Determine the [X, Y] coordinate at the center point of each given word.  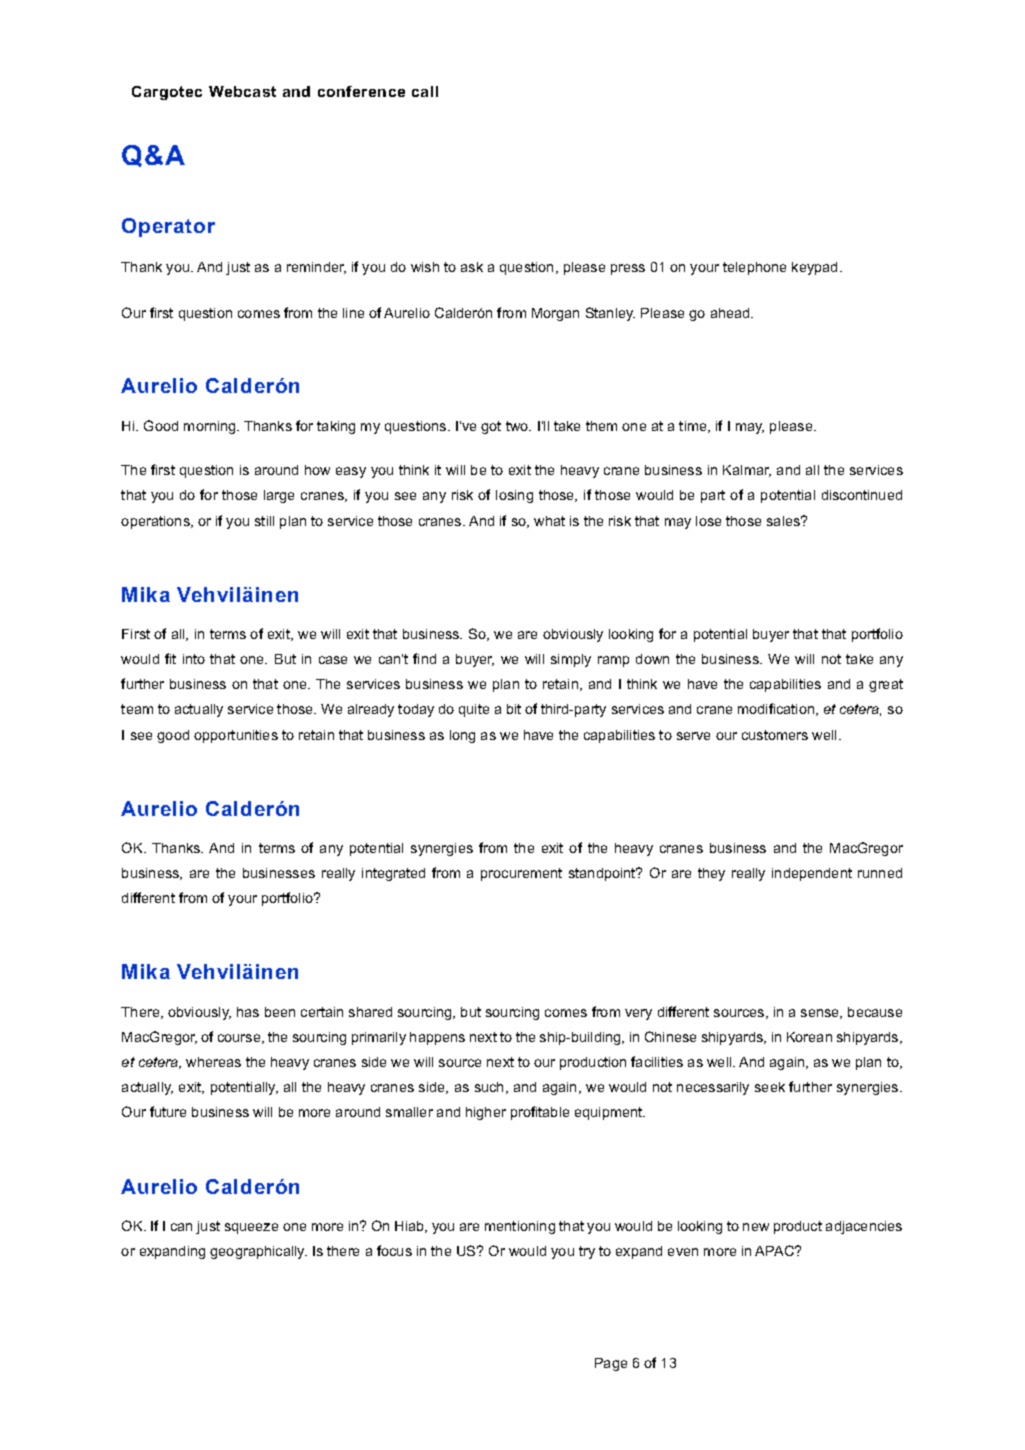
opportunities [236, 736]
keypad [814, 268]
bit [514, 709]
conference [361, 91]
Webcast [242, 91]
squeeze [251, 1228]
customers [775, 735]
